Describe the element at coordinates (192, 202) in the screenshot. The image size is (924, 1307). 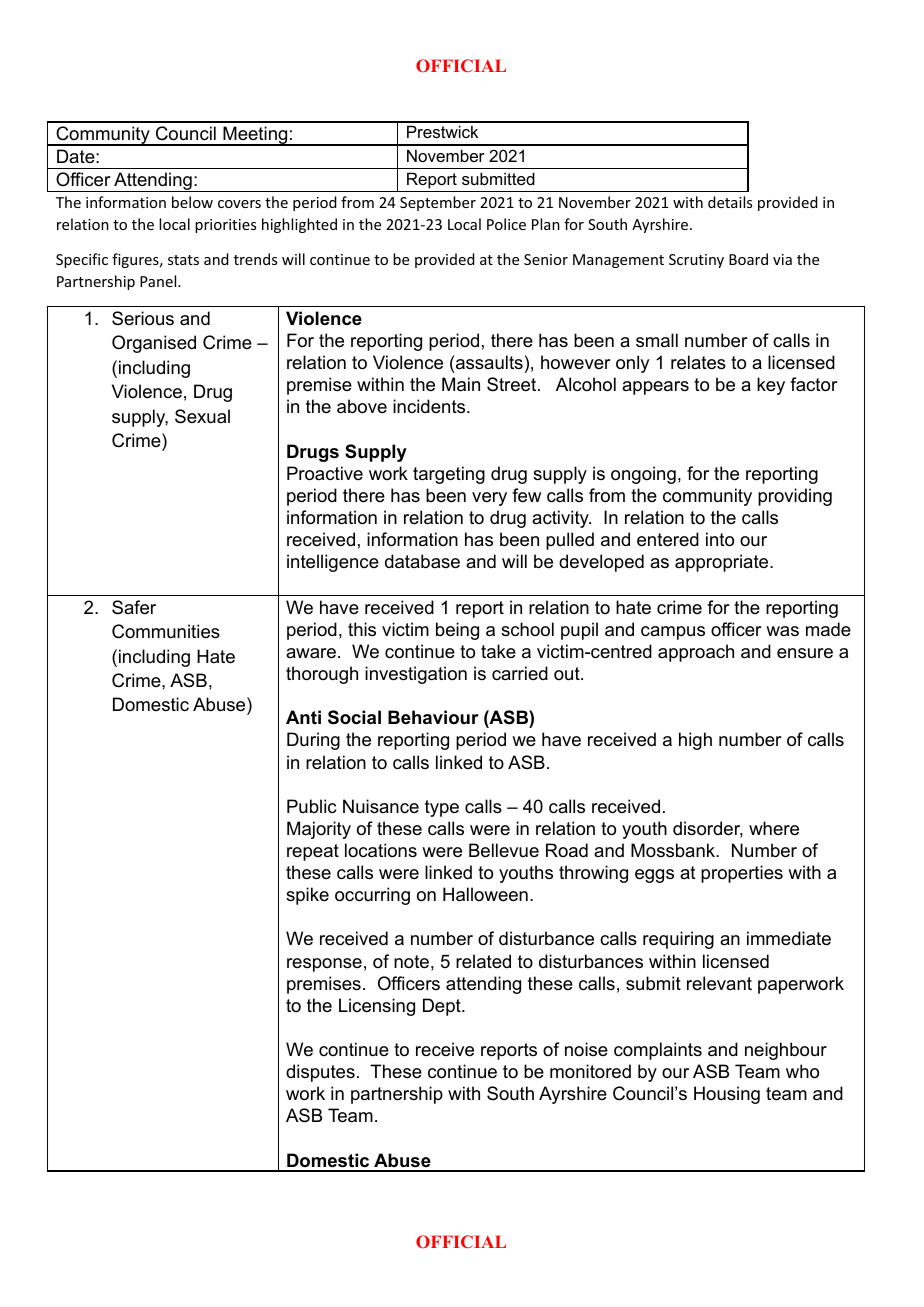
I see `below` at that location.
